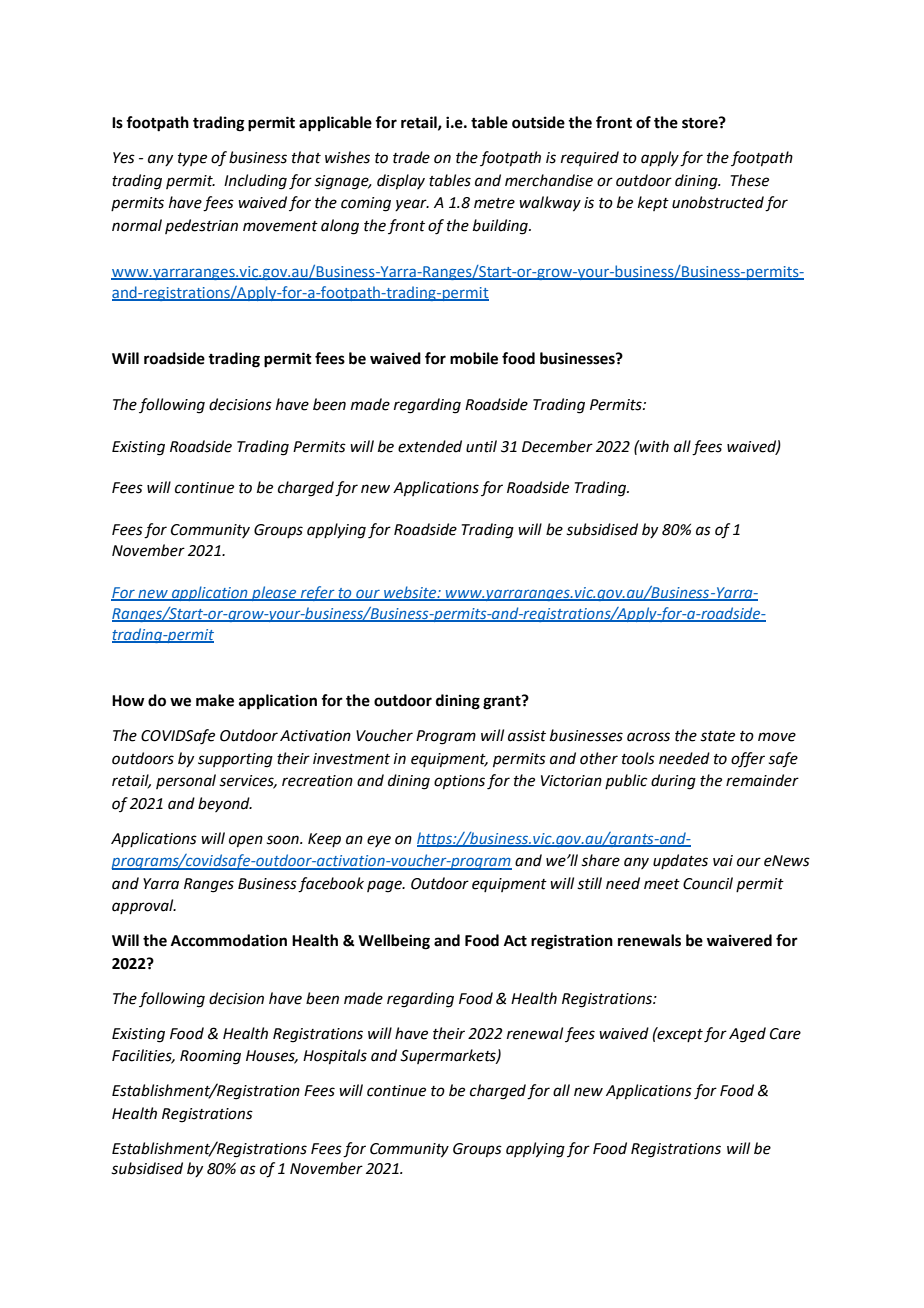  Describe the element at coordinates (274, 593) in the screenshot. I see `please` at that location.
